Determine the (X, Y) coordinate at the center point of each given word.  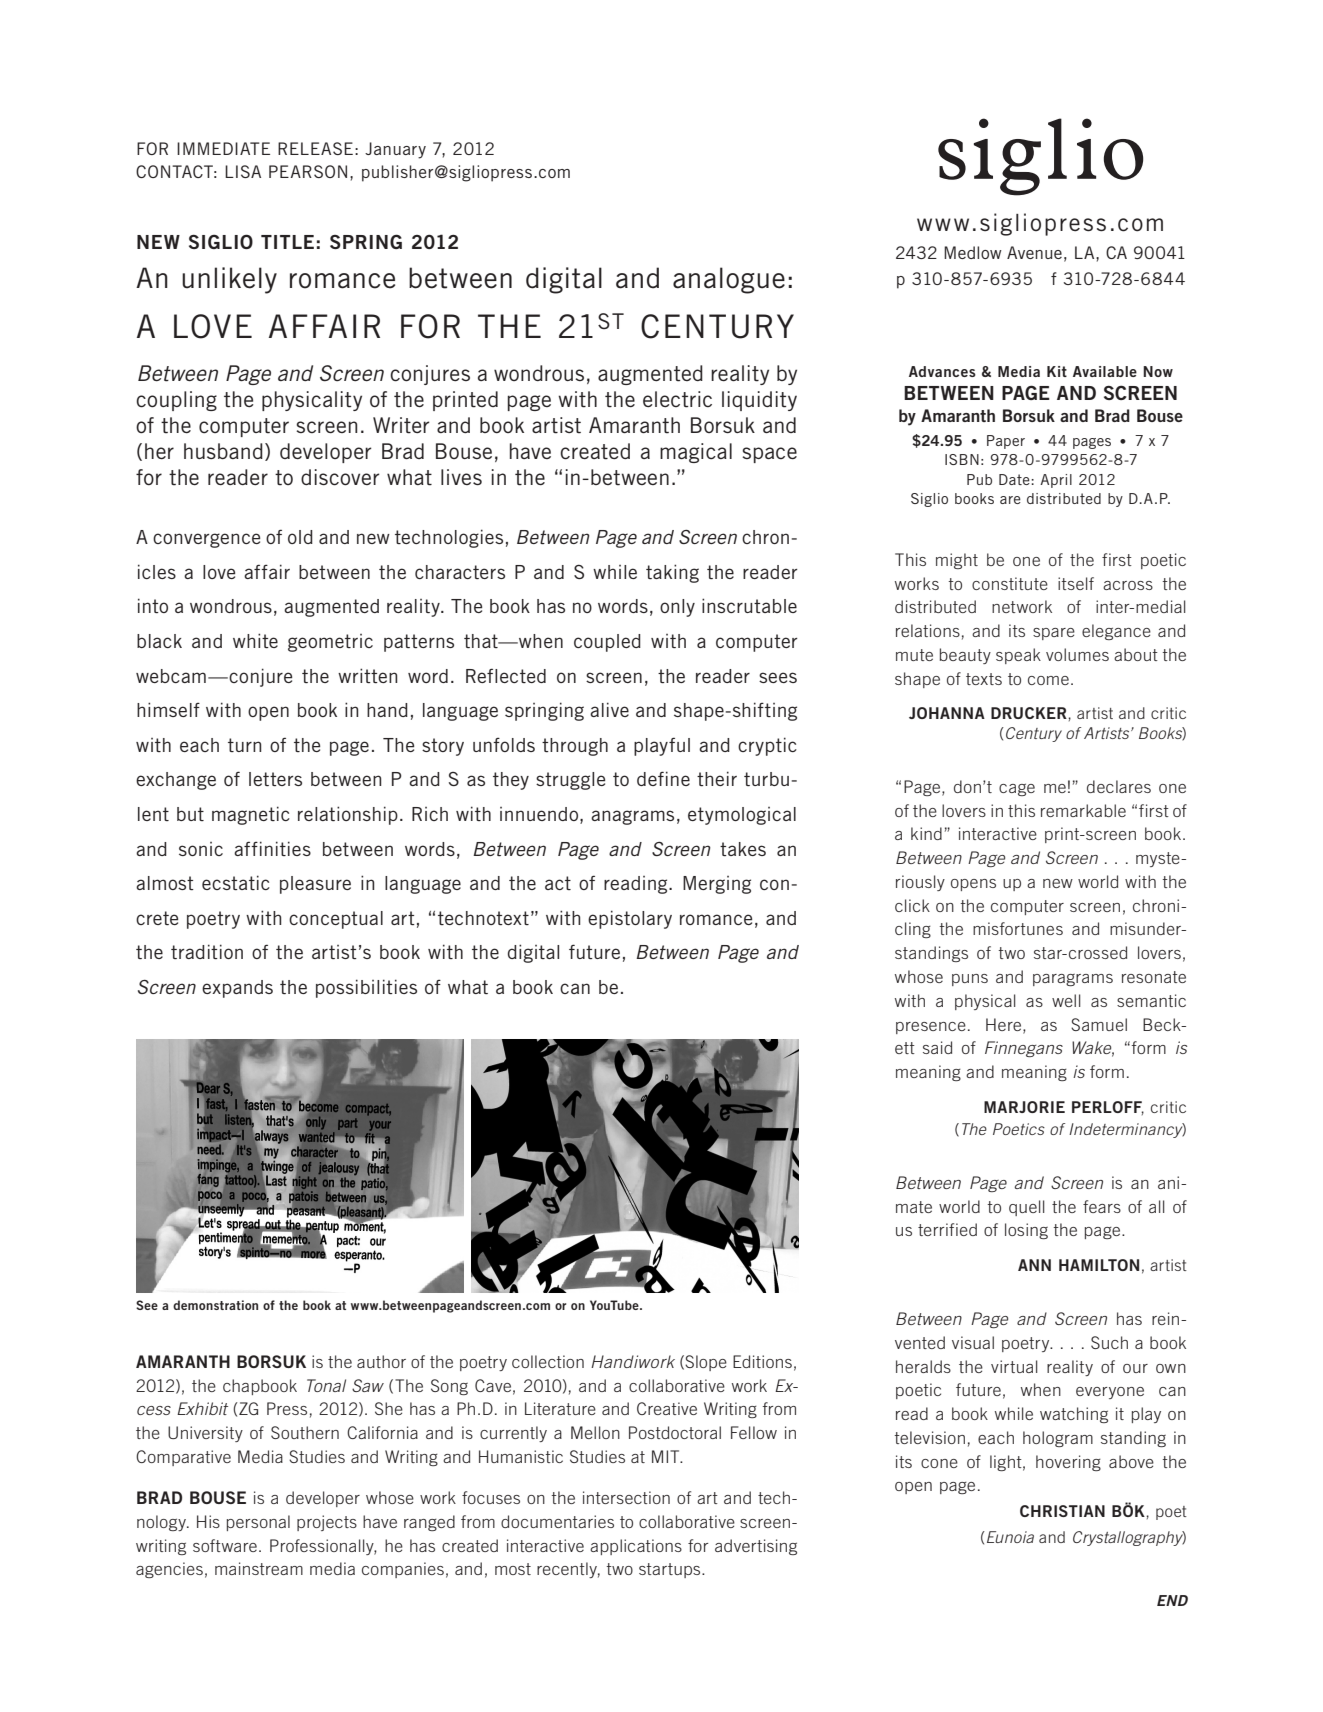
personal (258, 1523)
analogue (729, 280)
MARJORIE (1024, 1107)
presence (931, 1028)
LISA (243, 171)
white (255, 640)
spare (1054, 634)
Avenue (1034, 252)
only (677, 608)
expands (237, 989)
